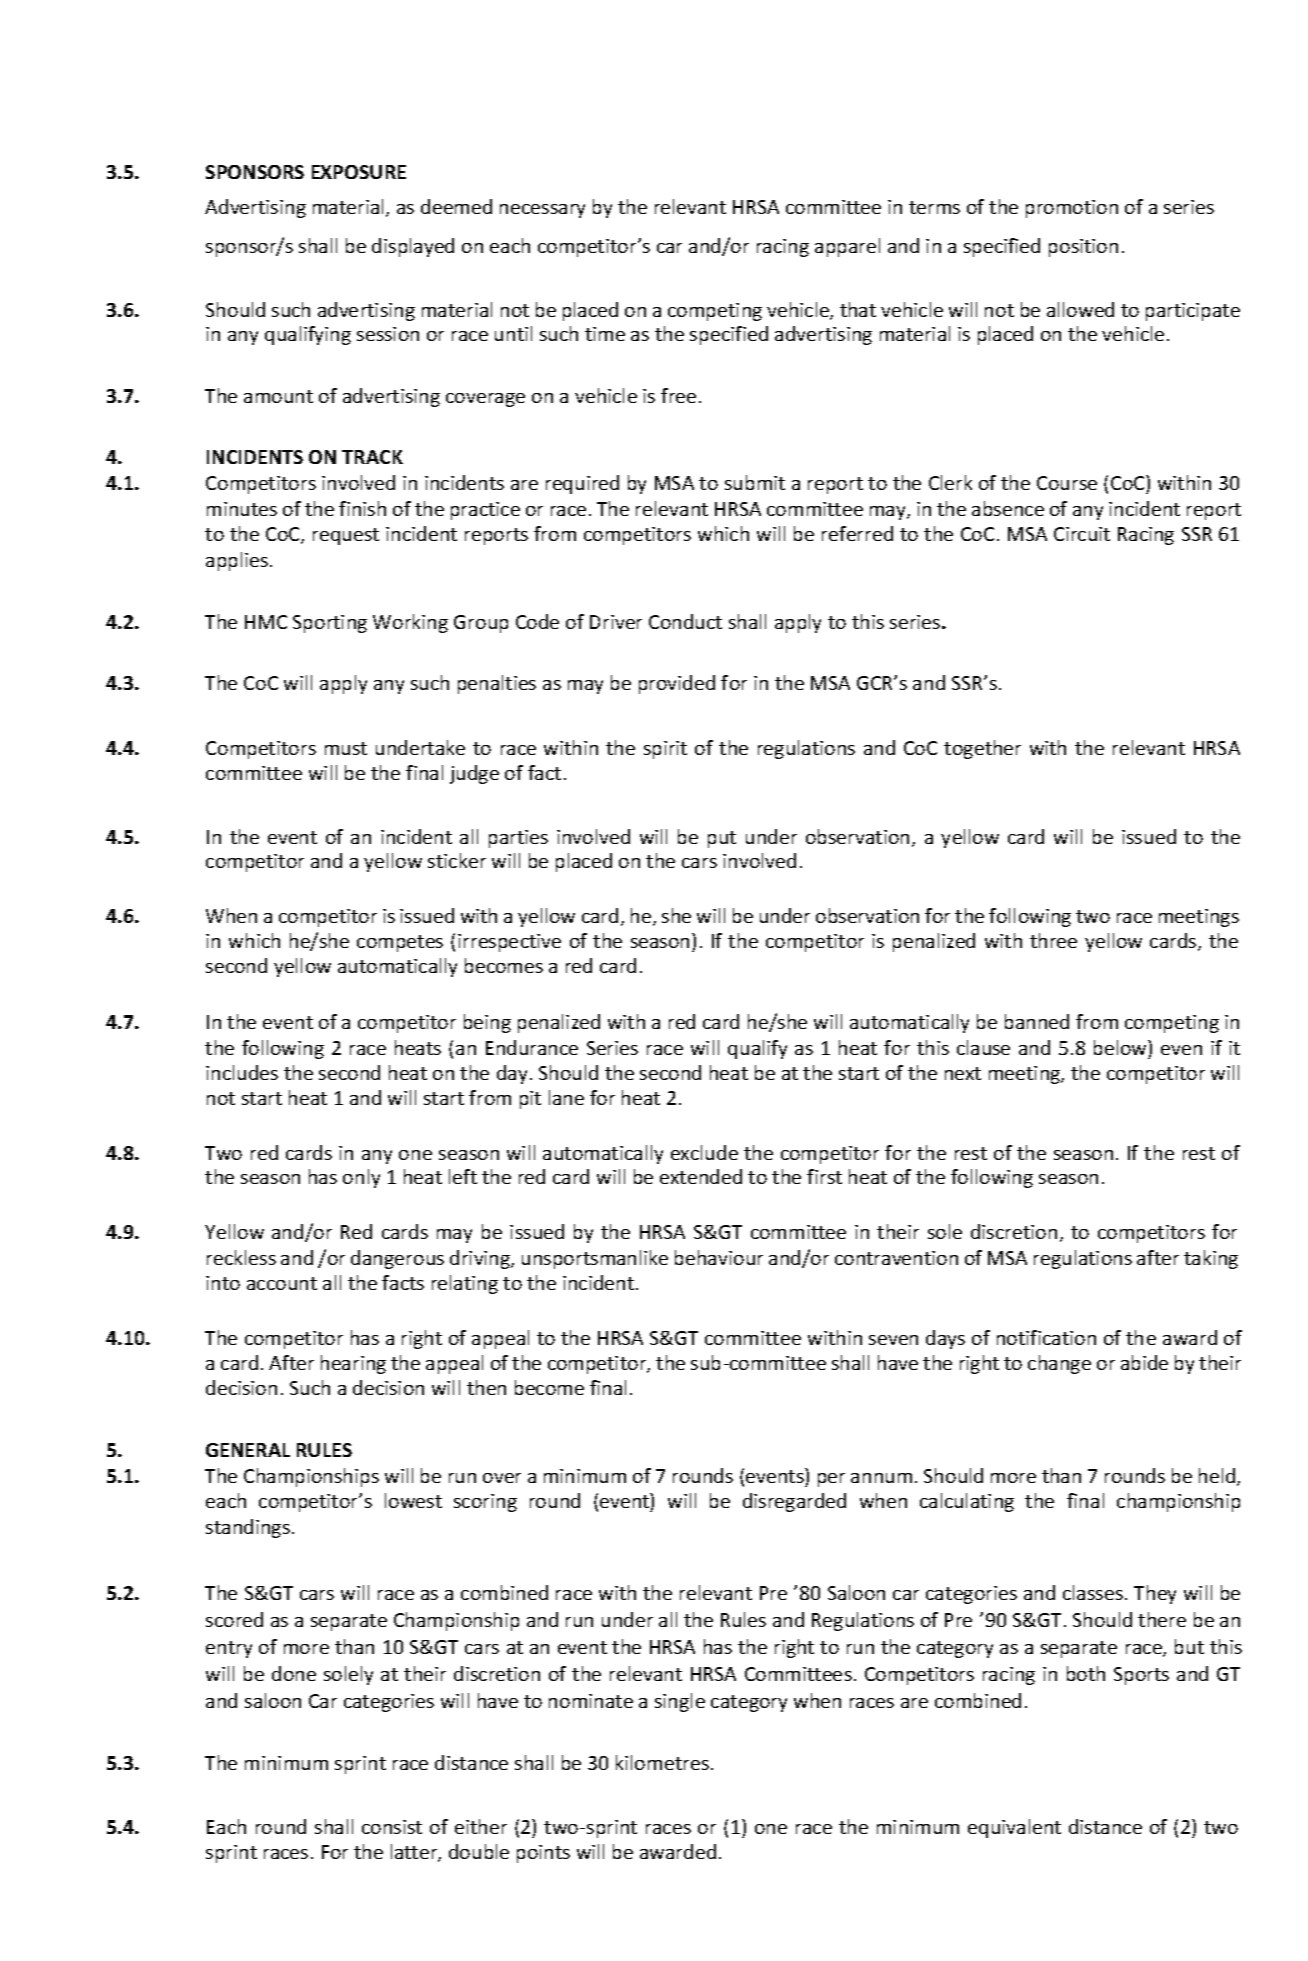 The image size is (1308, 1961). What do you see at coordinates (722, 839) in the image?
I see `put` at bounding box center [722, 839].
